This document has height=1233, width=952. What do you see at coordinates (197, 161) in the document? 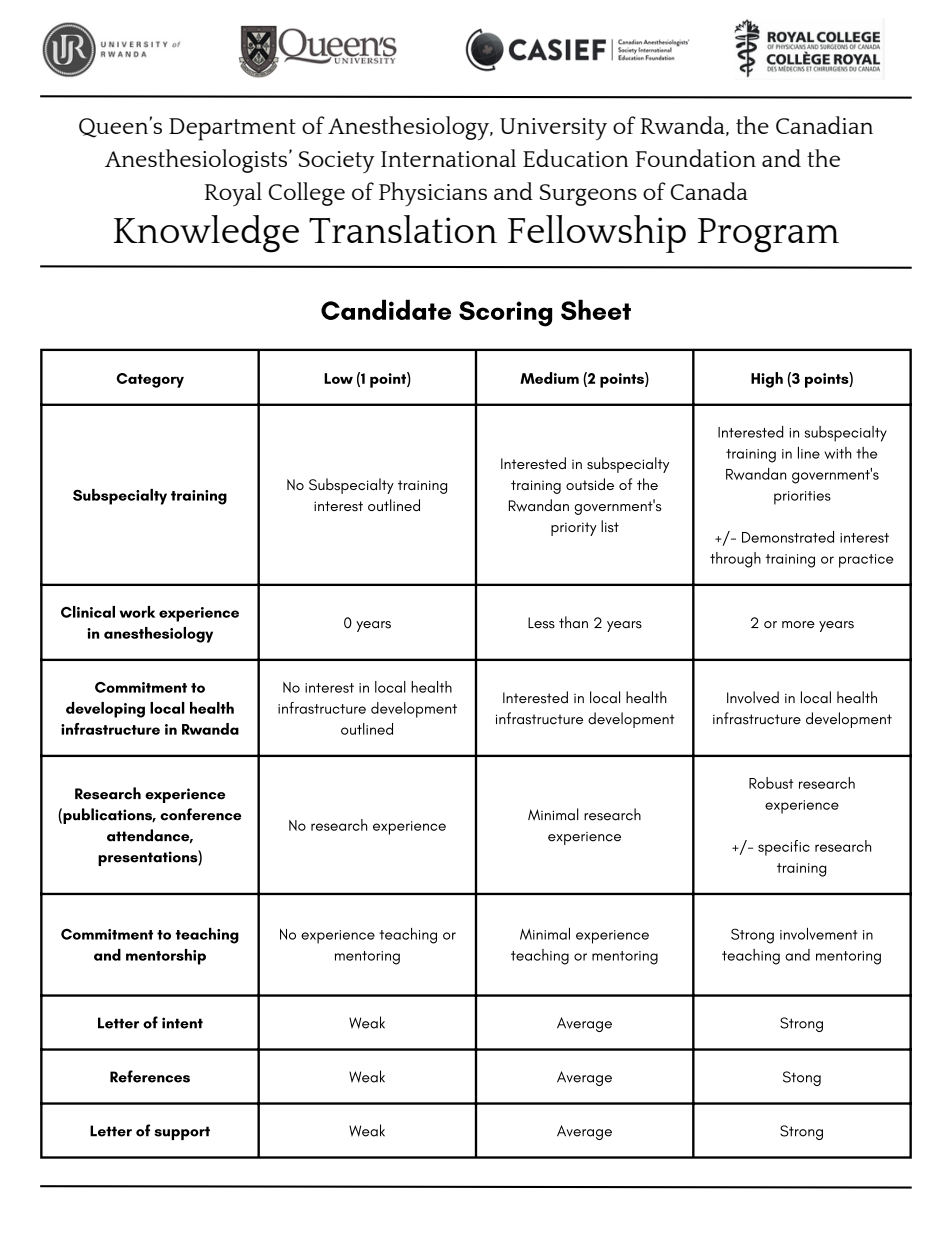
I see `Anesthesiologists` at bounding box center [197, 161].
